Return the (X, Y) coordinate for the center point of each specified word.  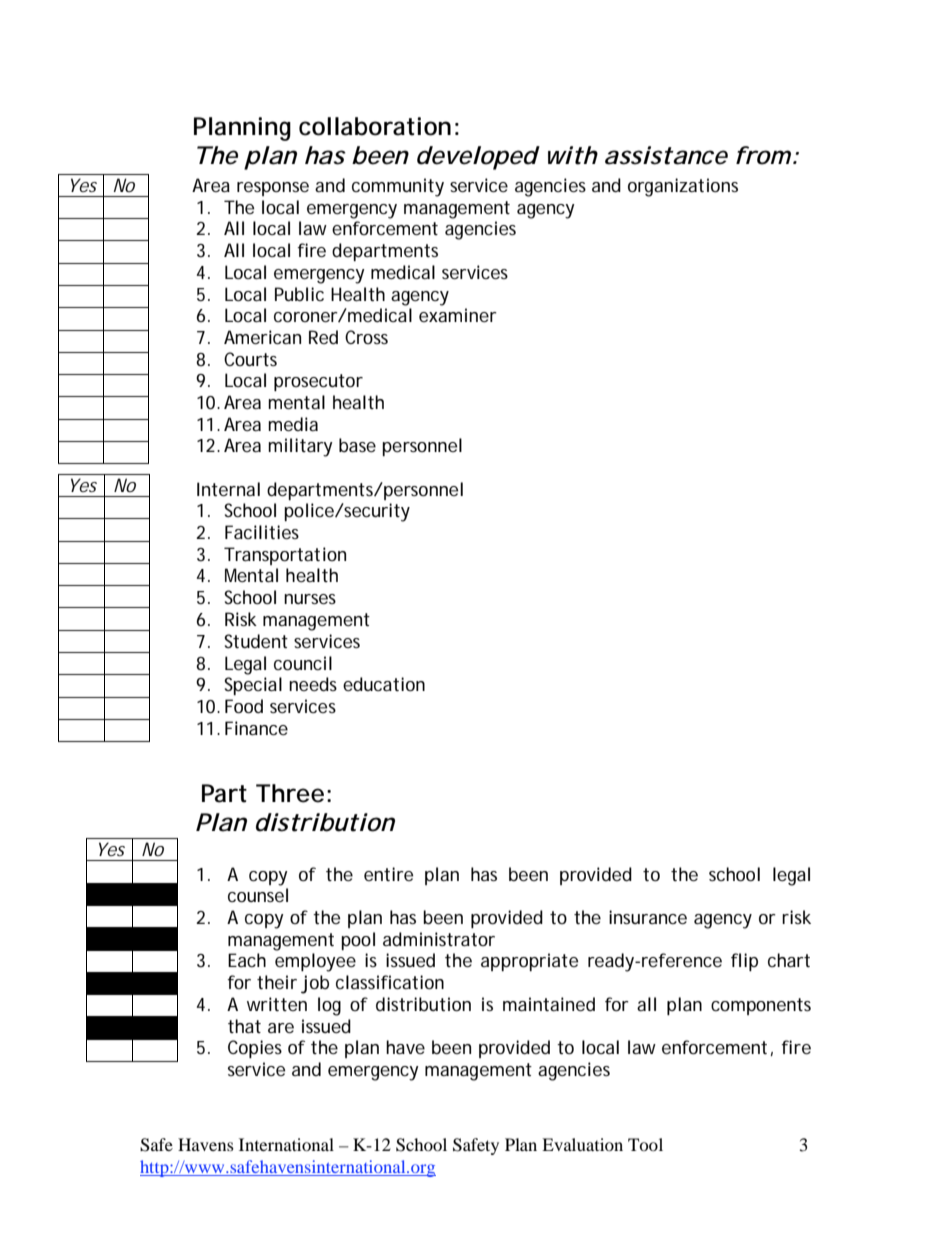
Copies (255, 1049)
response (273, 189)
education (384, 684)
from (763, 155)
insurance (648, 917)
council (303, 663)
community (398, 187)
